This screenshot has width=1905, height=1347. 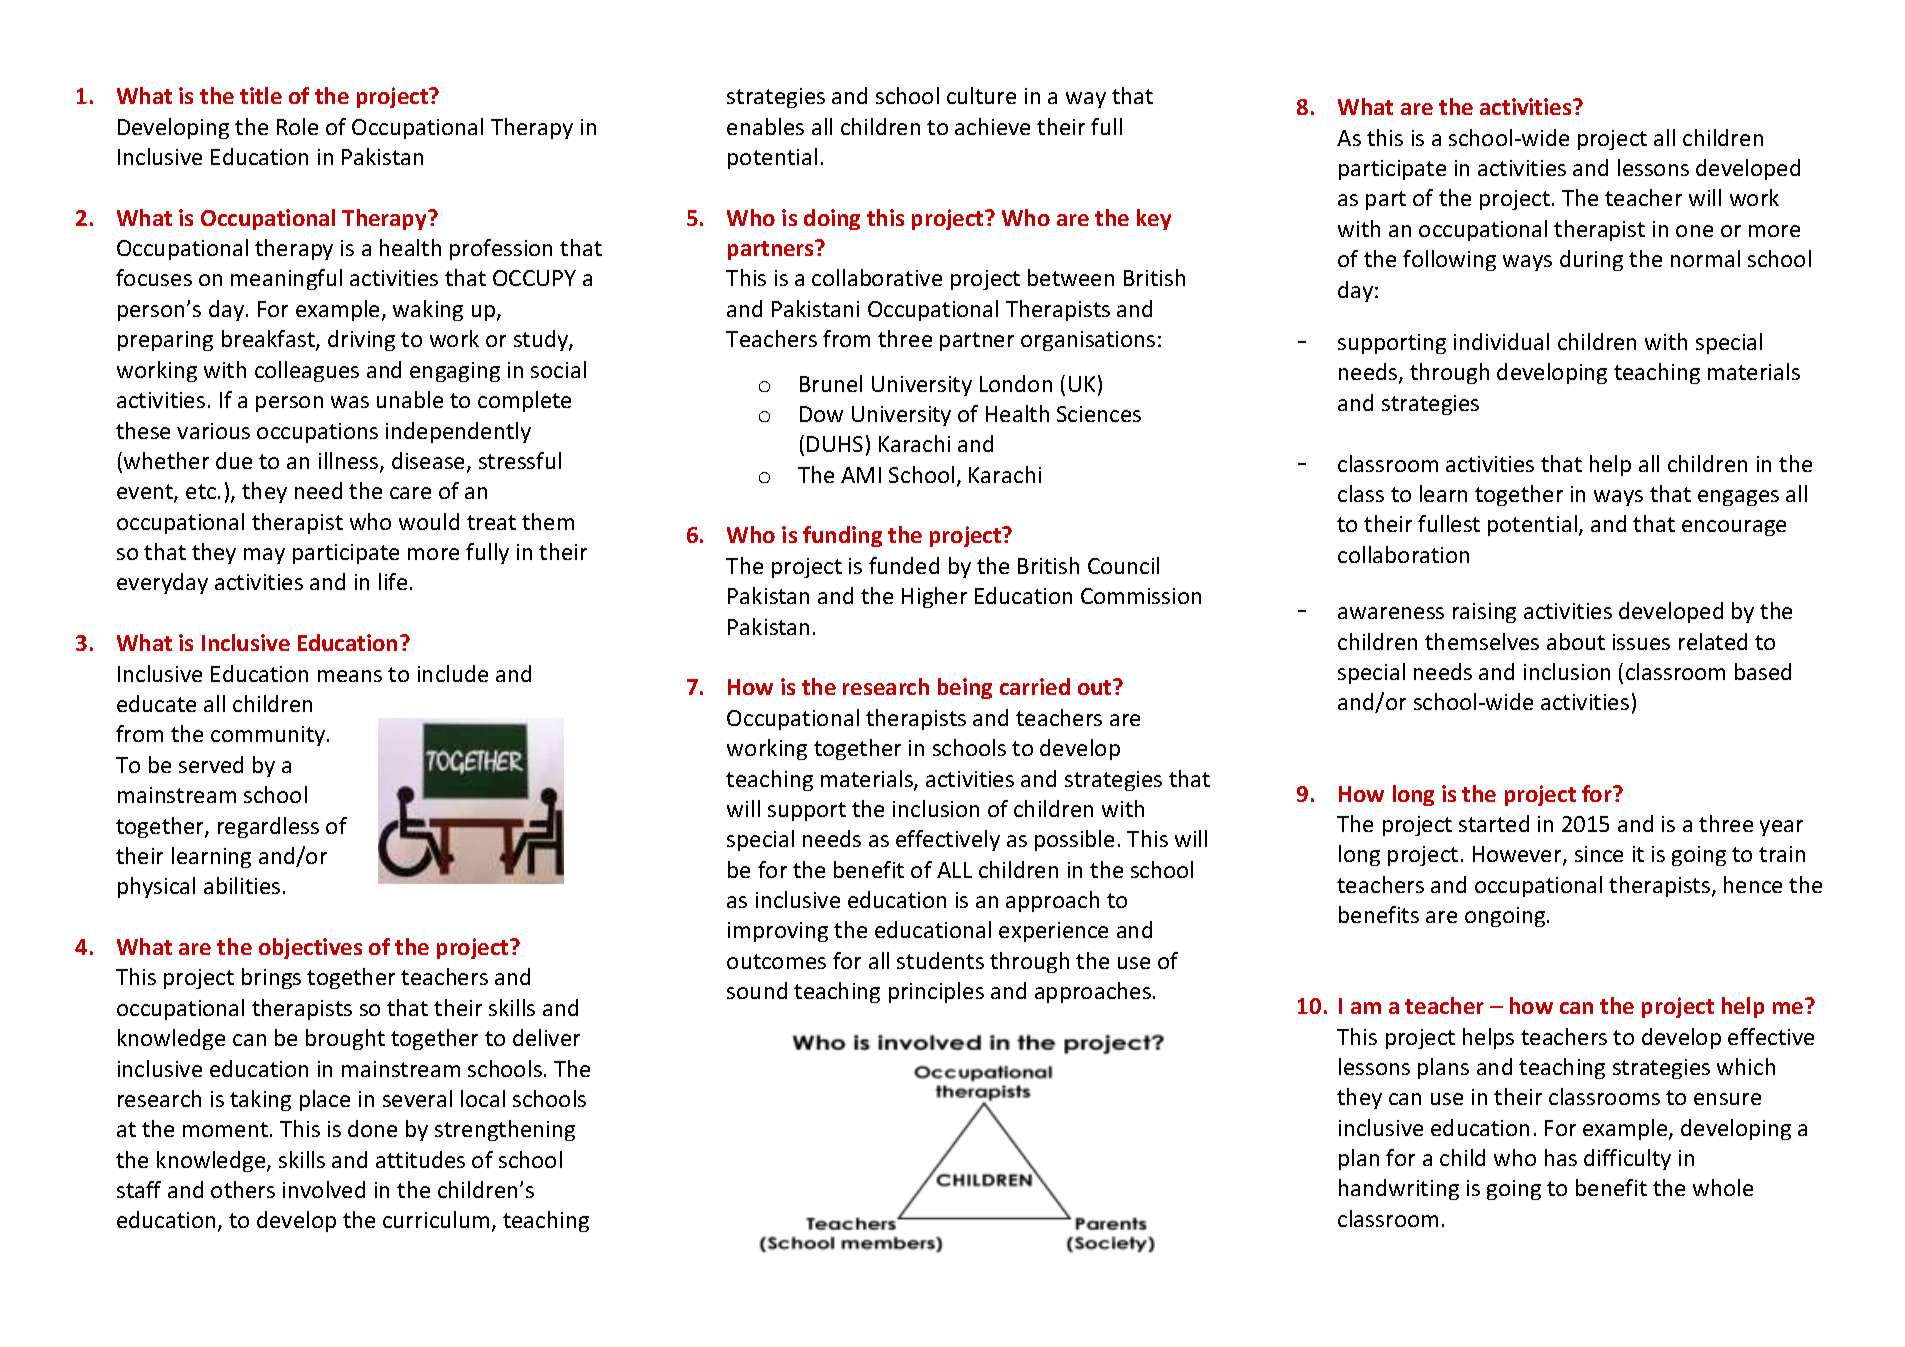 What do you see at coordinates (297, 126) in the screenshot?
I see `Role` at bounding box center [297, 126].
